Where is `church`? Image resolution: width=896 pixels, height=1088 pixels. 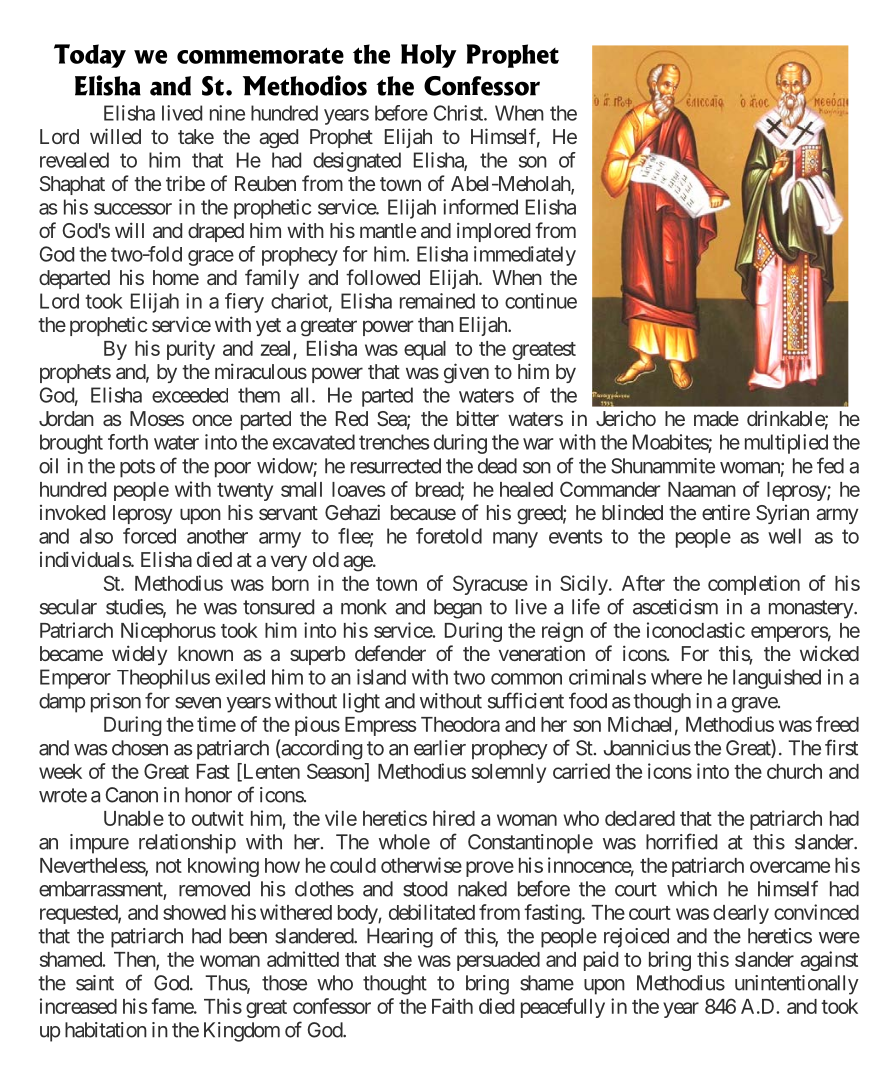
church is located at coordinates (794, 771).
